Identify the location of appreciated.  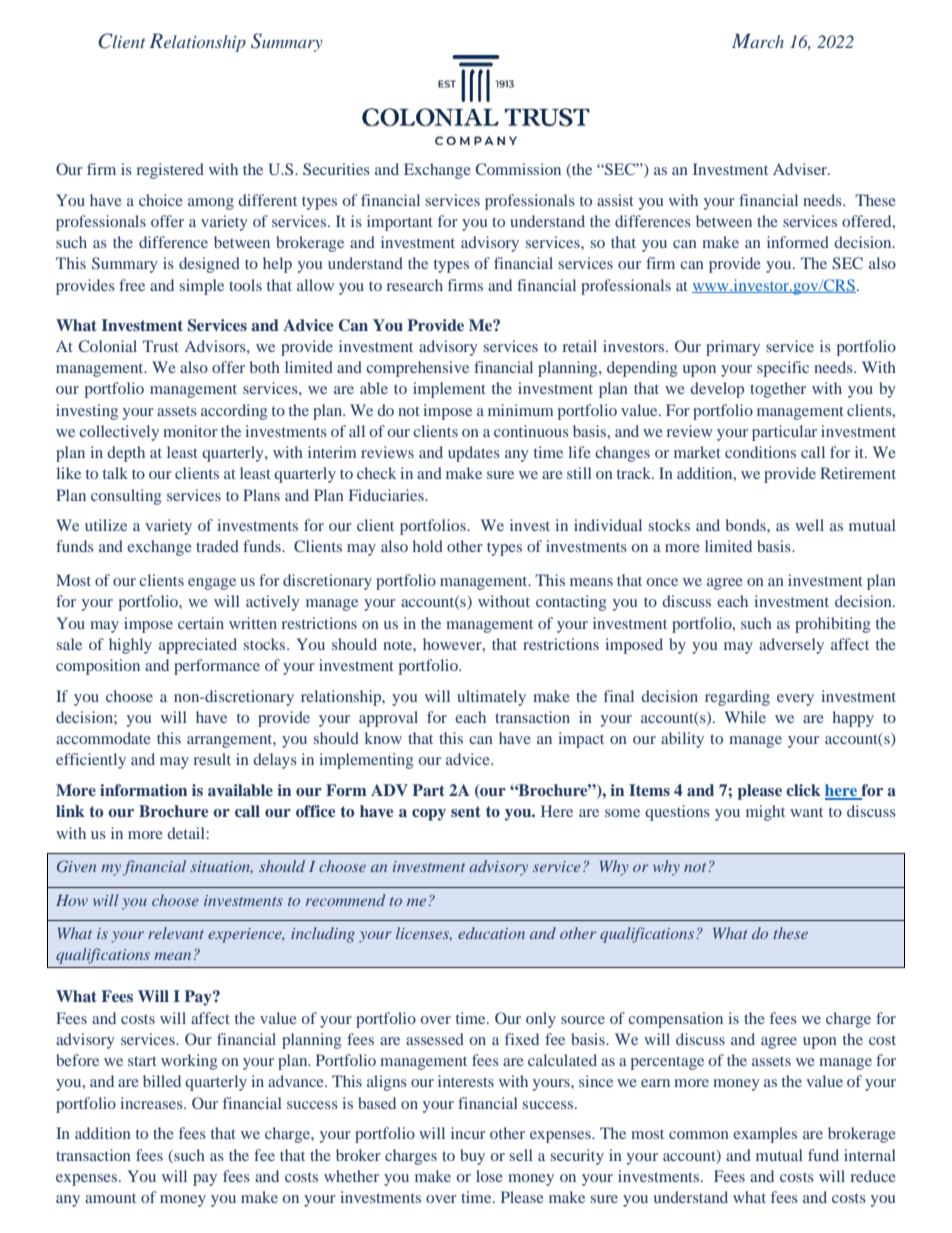
(198, 646).
